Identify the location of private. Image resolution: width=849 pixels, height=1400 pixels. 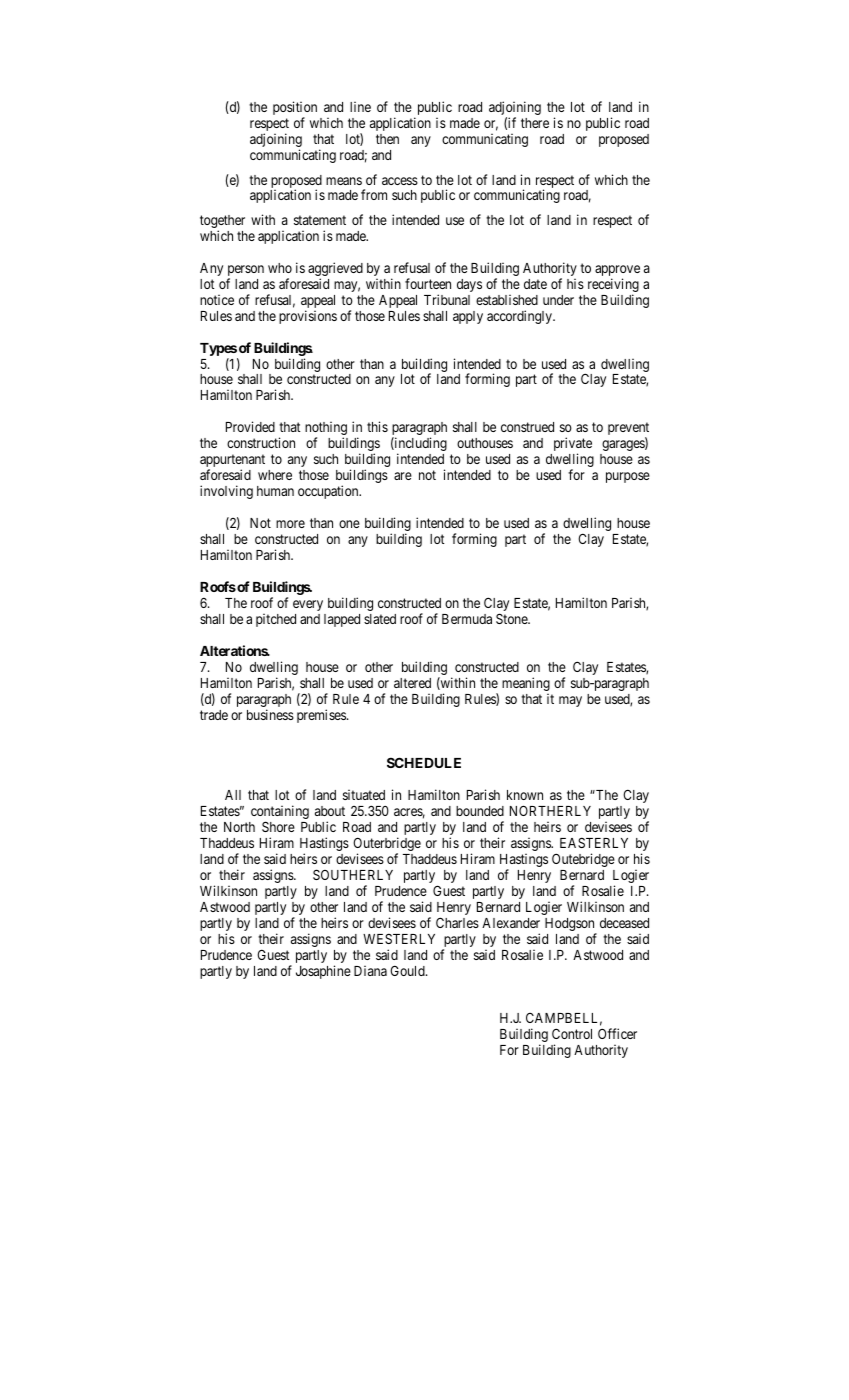
(573, 445).
